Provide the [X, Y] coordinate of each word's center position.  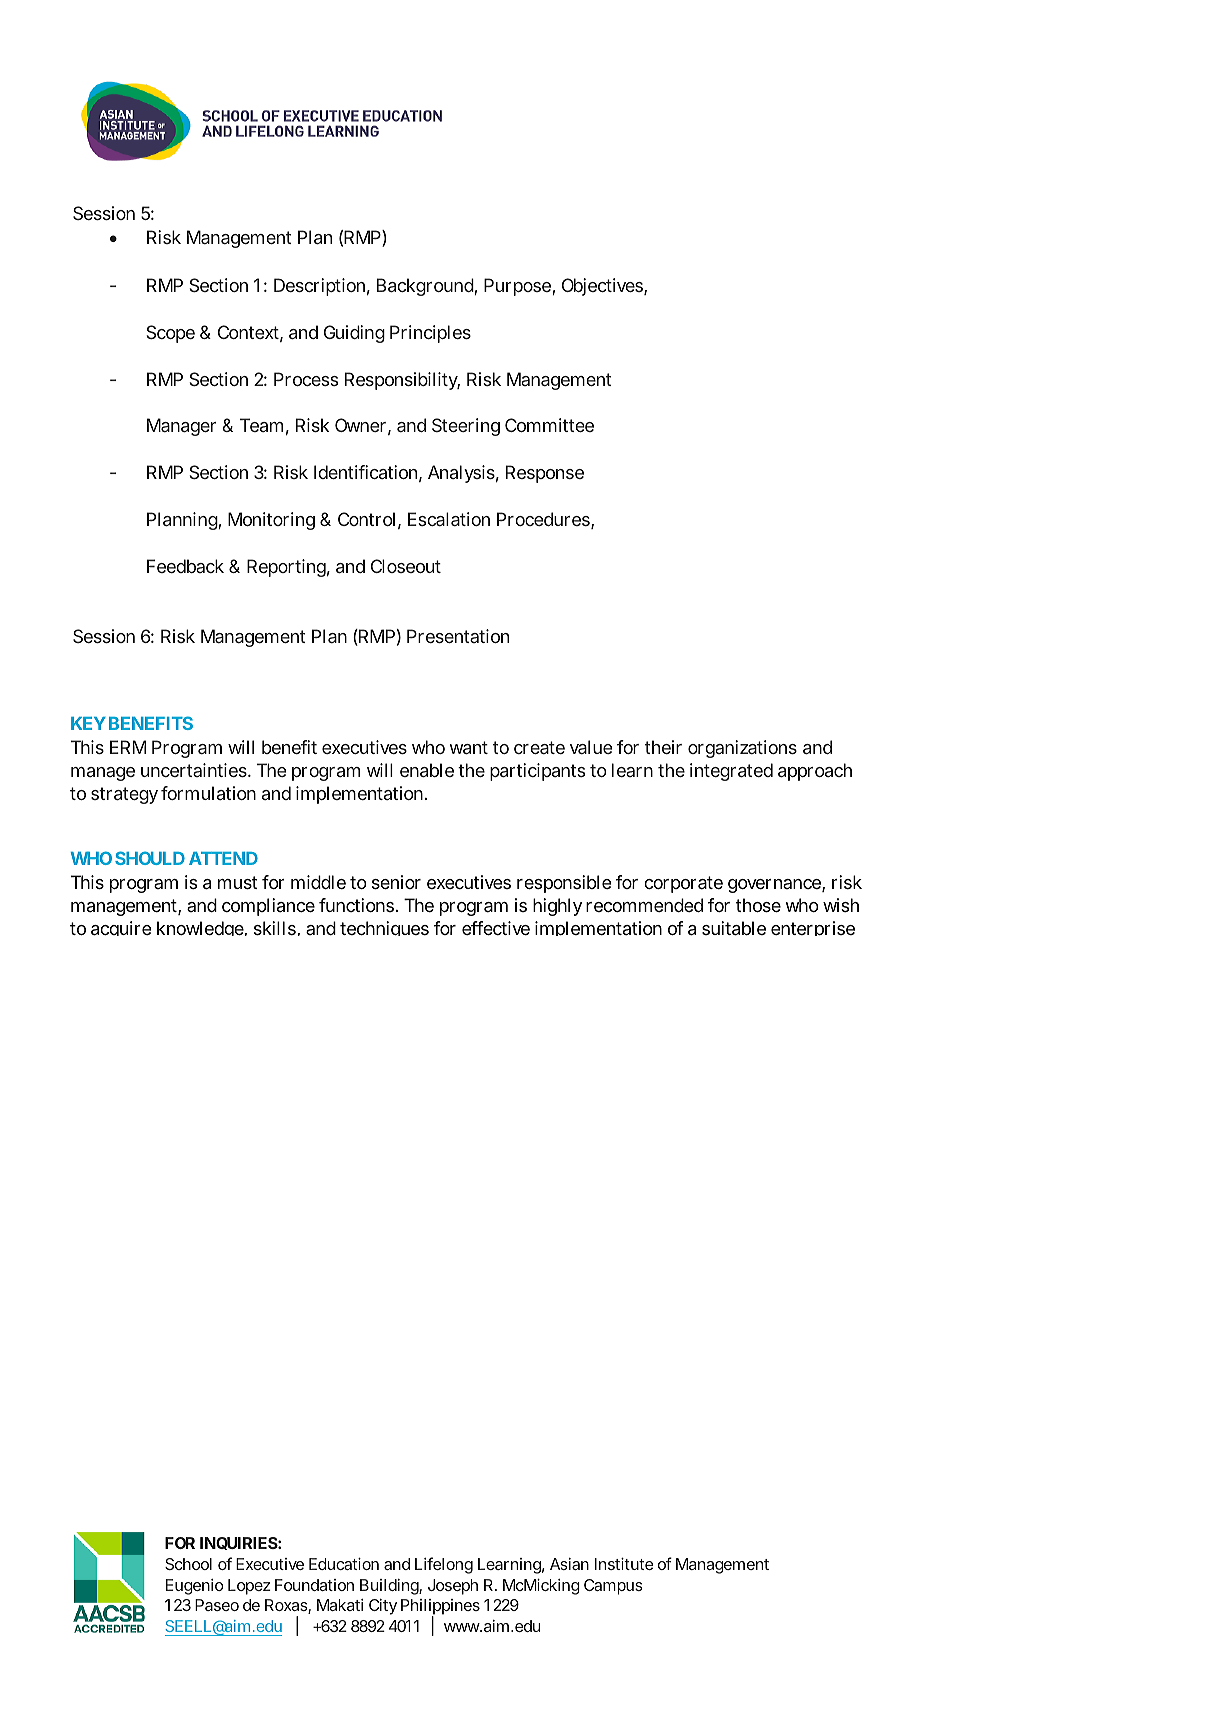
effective [496, 928]
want [468, 747]
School [188, 1564]
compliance [268, 907]
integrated [731, 772]
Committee [549, 425]
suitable [734, 928]
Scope [171, 334]
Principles [430, 334]
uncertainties [195, 770]
